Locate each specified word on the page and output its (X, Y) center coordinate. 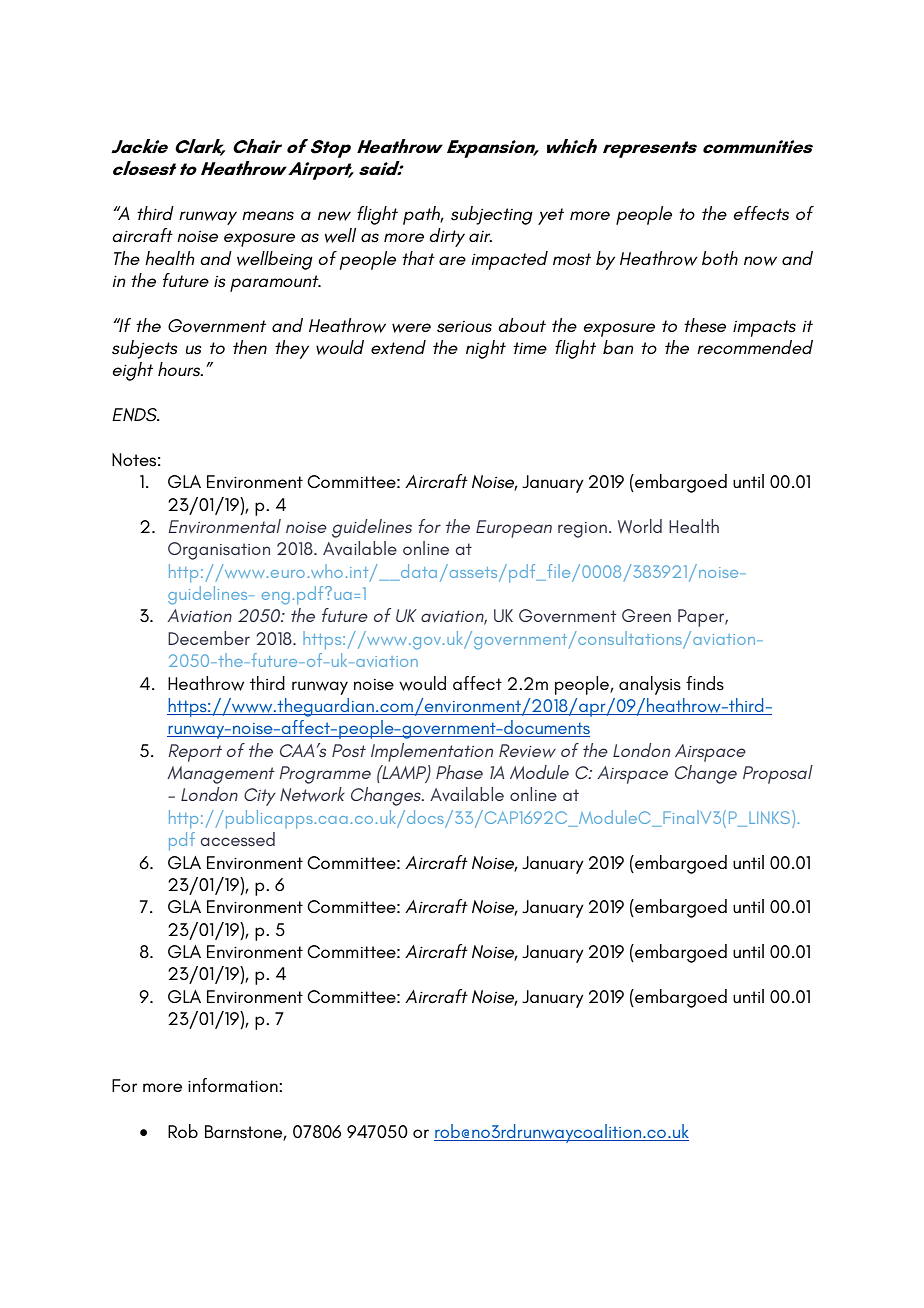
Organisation (219, 551)
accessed (238, 839)
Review (527, 751)
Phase (459, 772)
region (582, 530)
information (234, 1085)
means (268, 216)
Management (221, 775)
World (640, 526)
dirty (447, 237)
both (720, 258)
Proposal (778, 774)
